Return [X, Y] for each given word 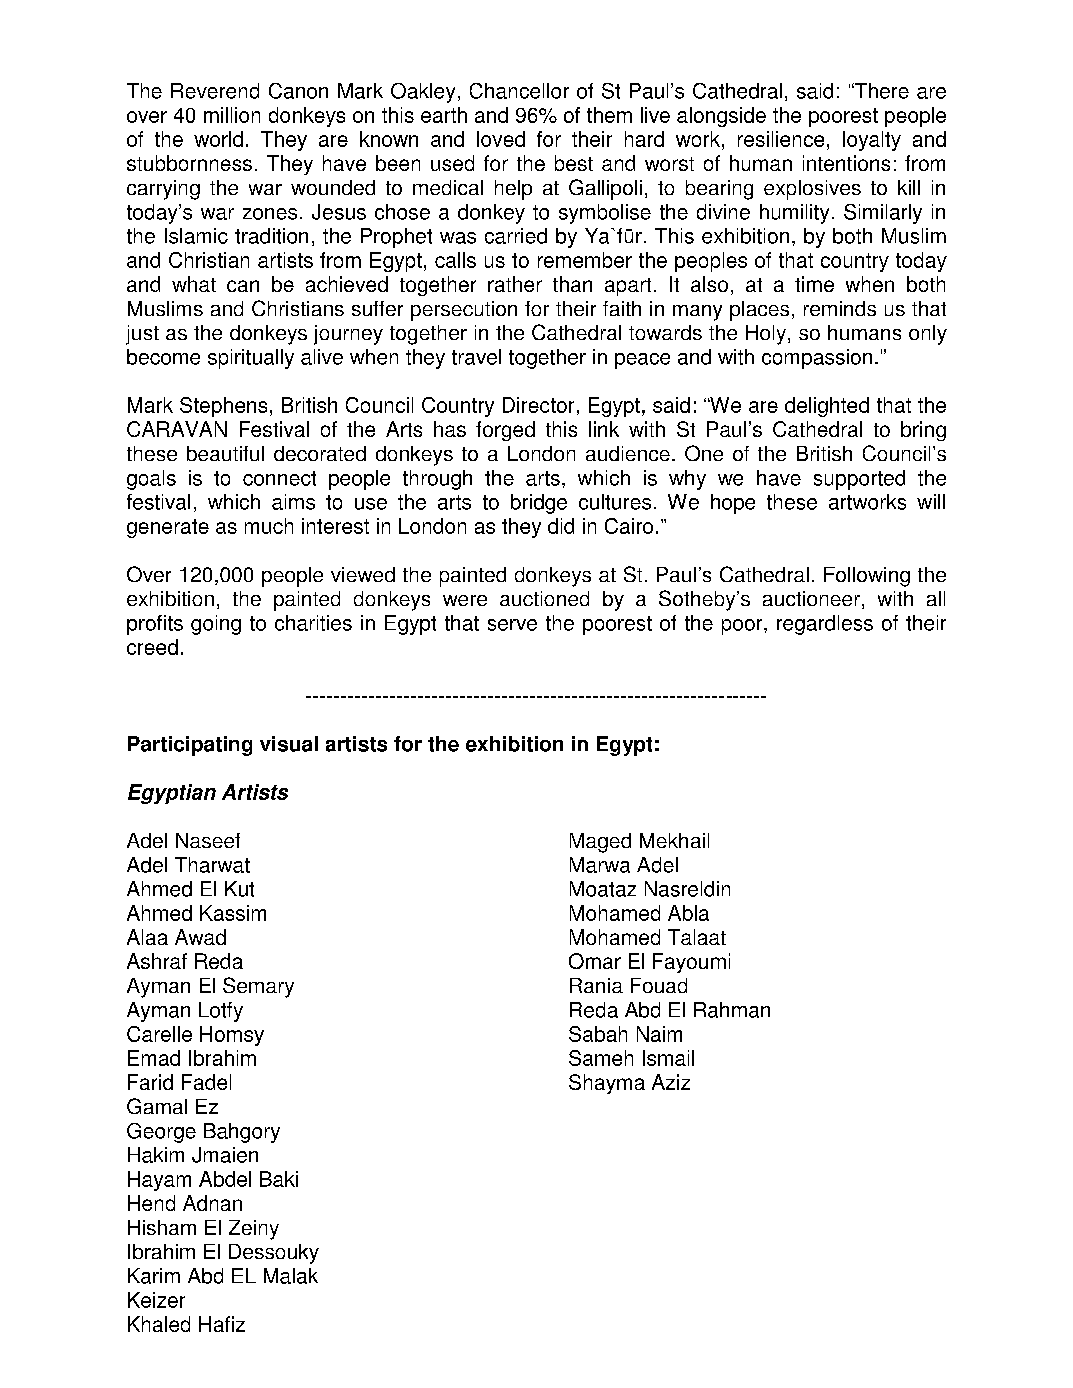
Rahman [732, 1010]
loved [501, 139]
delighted [827, 407]
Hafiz [222, 1324]
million [232, 115]
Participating [190, 746]
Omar [595, 961]
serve [512, 625]
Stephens [223, 407]
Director [538, 405]
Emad [154, 1058]
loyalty [872, 141]
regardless [825, 625]
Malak [291, 1276]
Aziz [671, 1082]
